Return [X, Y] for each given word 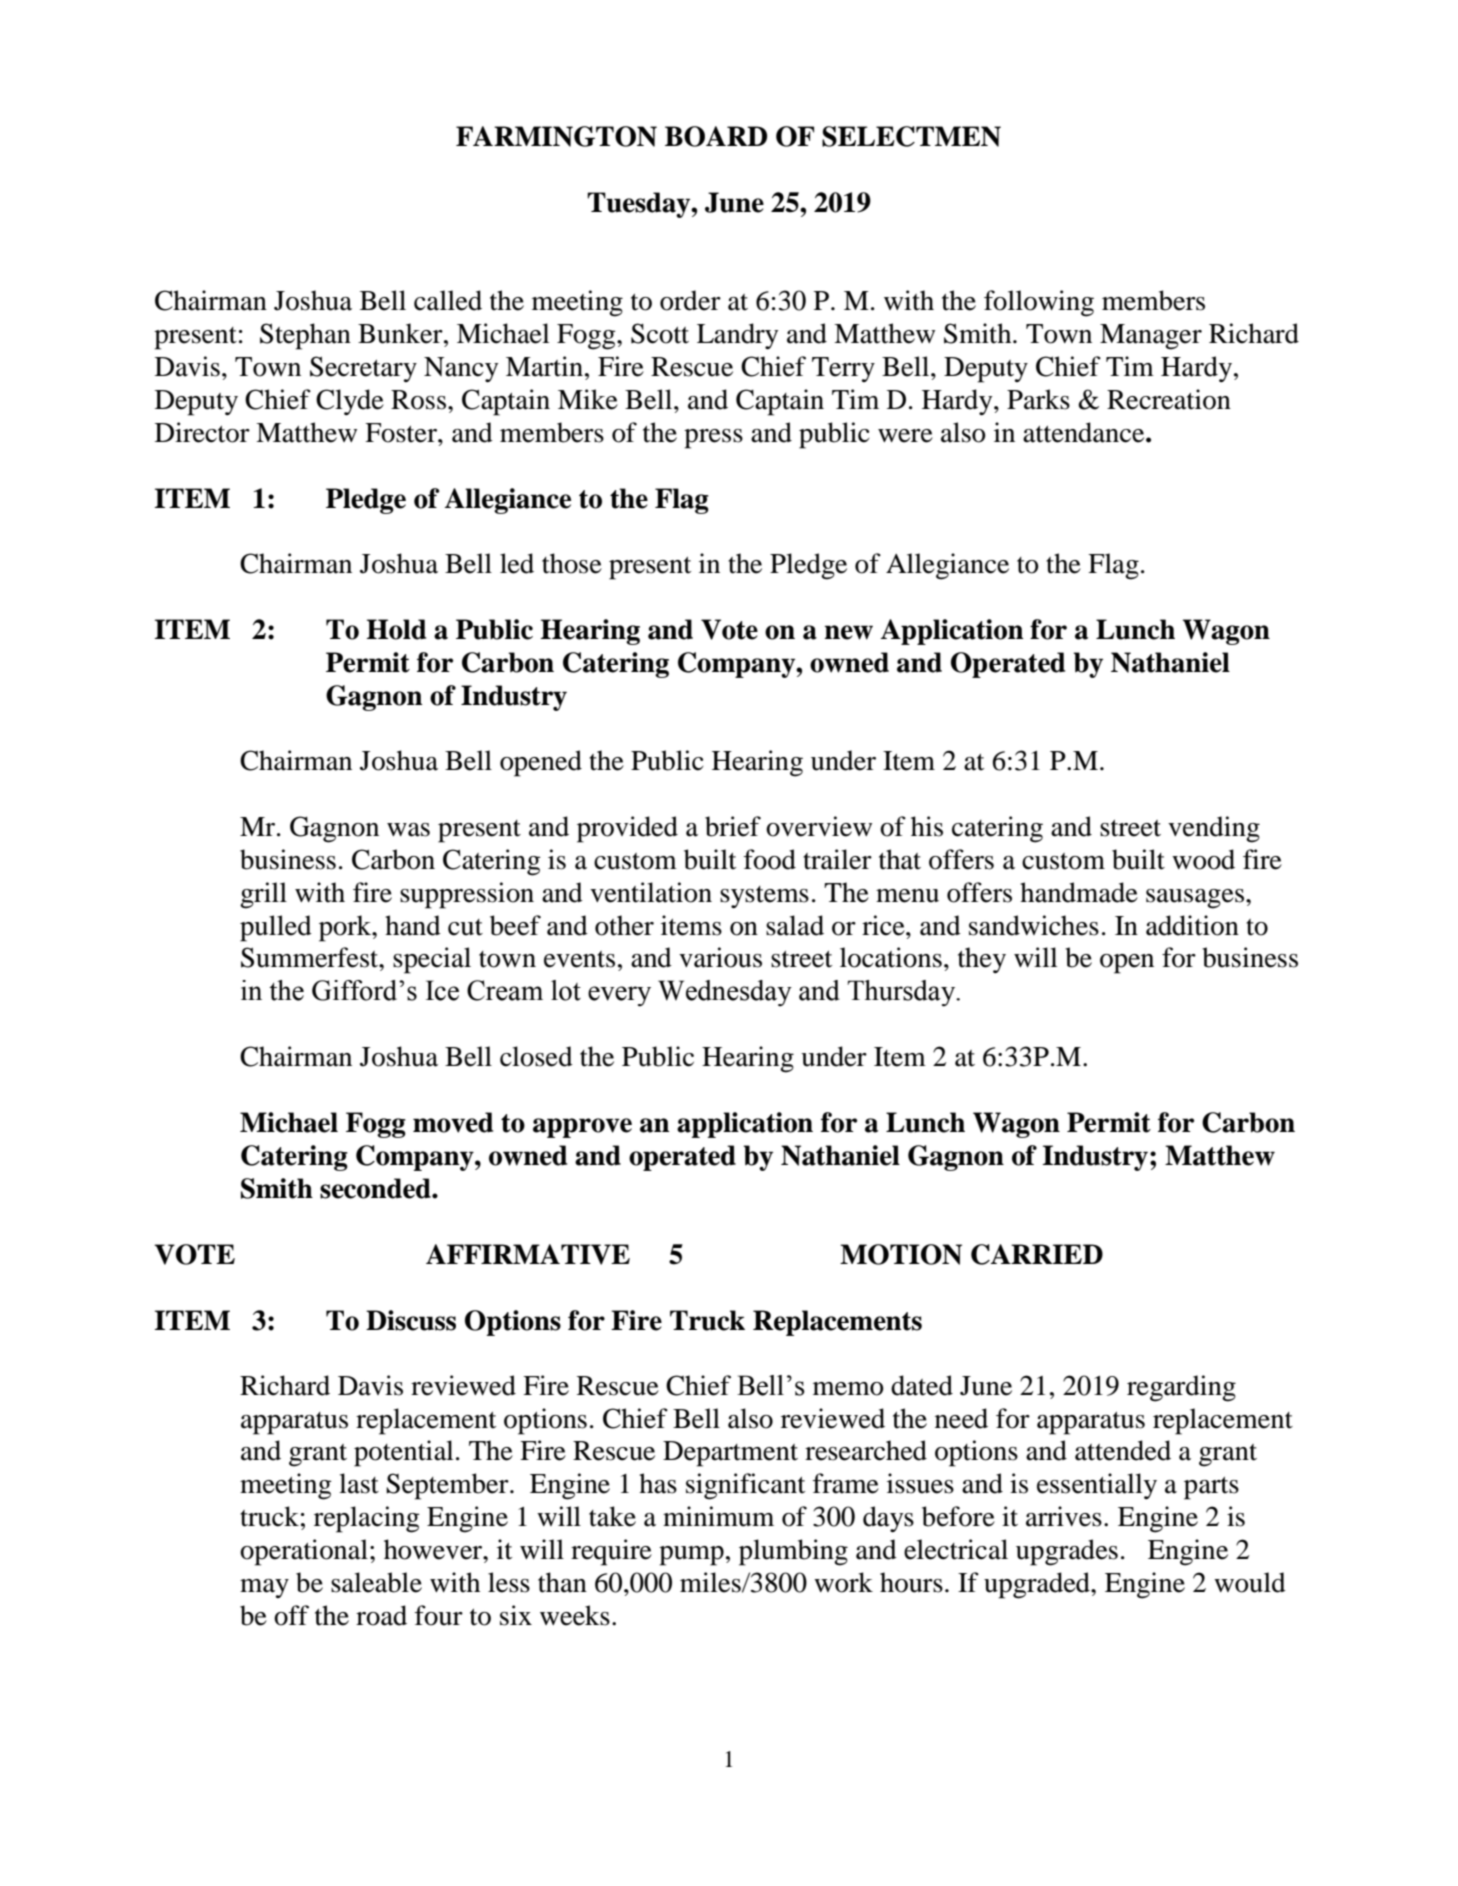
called [448, 300]
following [1039, 303]
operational [304, 1552]
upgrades [1067, 1552]
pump [691, 1556]
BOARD [716, 136]
